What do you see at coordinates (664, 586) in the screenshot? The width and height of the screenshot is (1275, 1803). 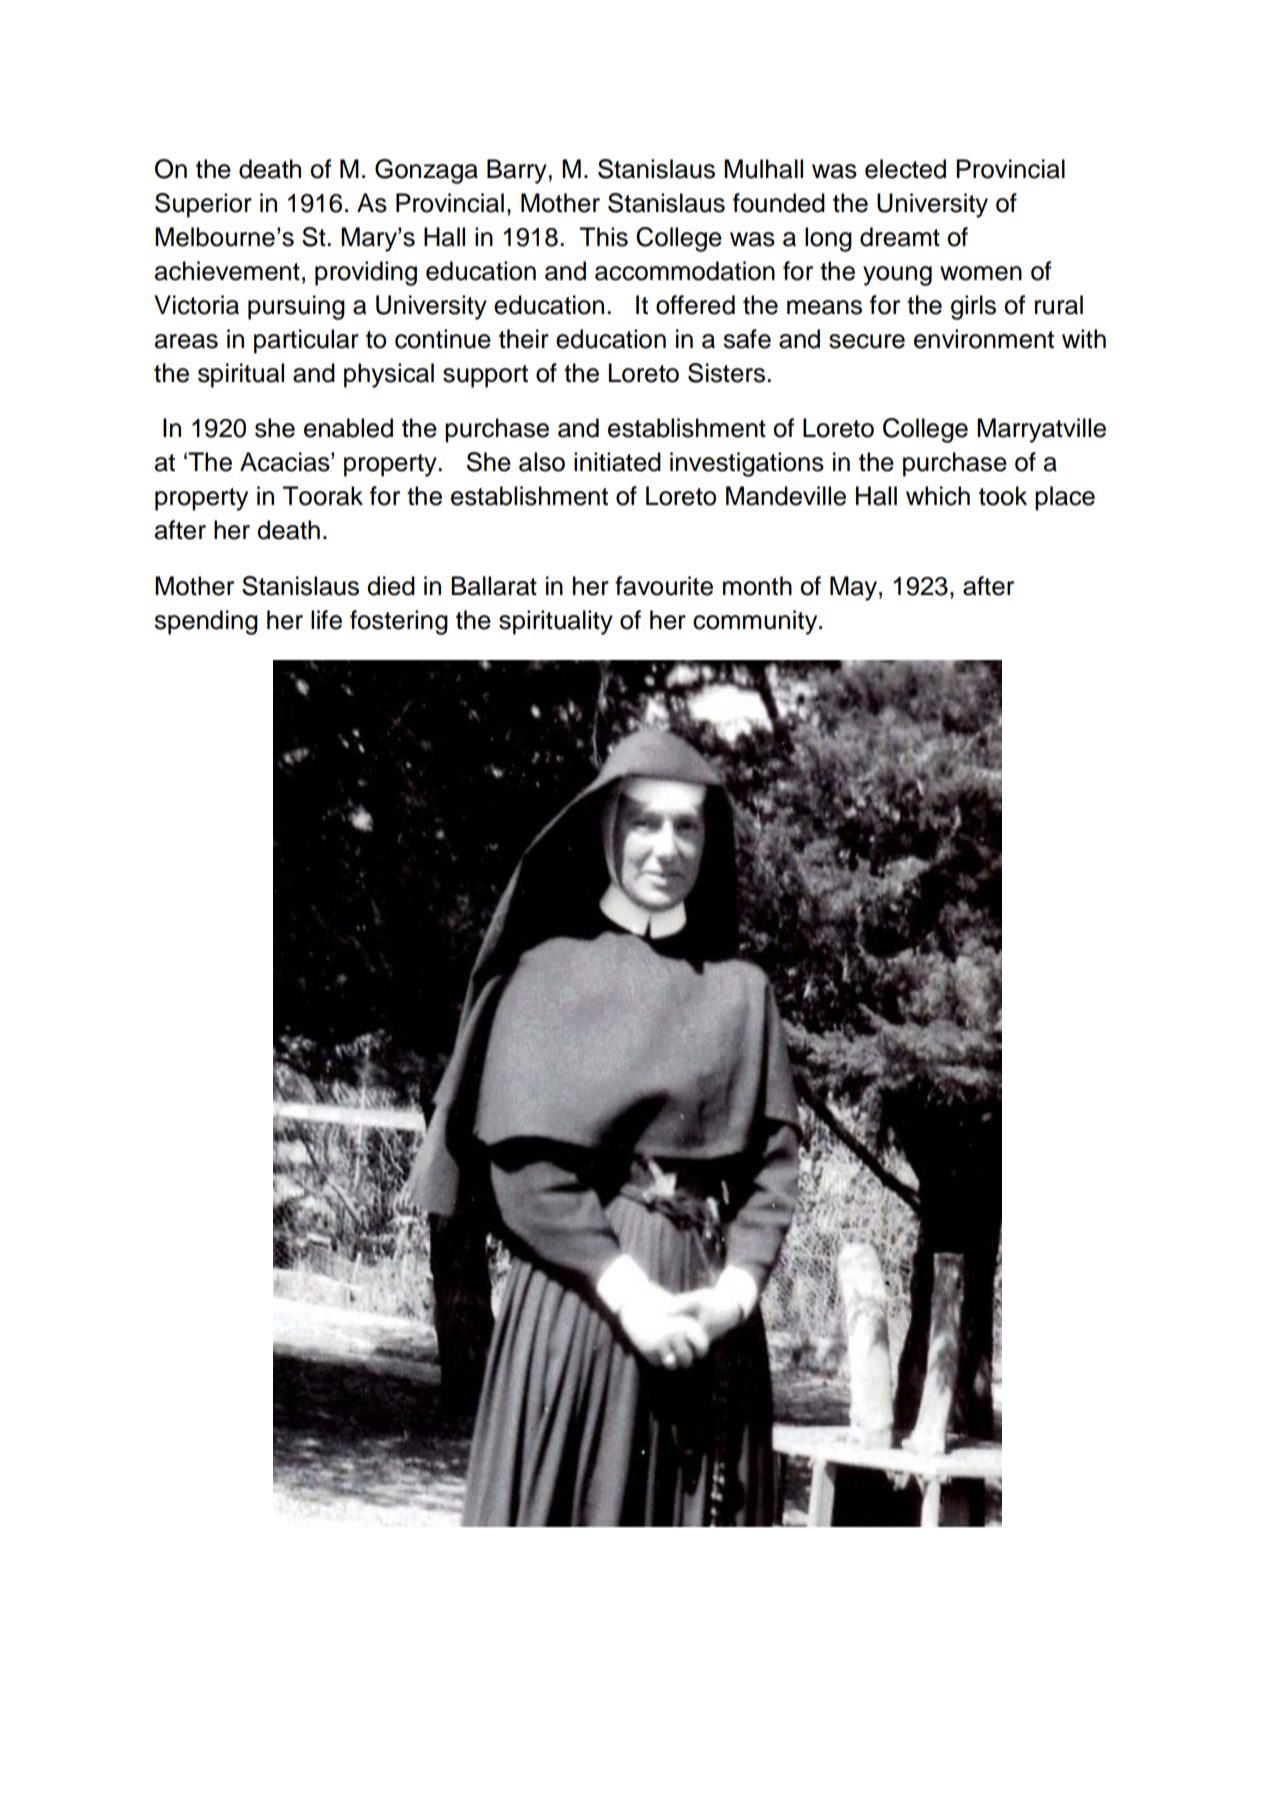 I see `favourite` at bounding box center [664, 586].
